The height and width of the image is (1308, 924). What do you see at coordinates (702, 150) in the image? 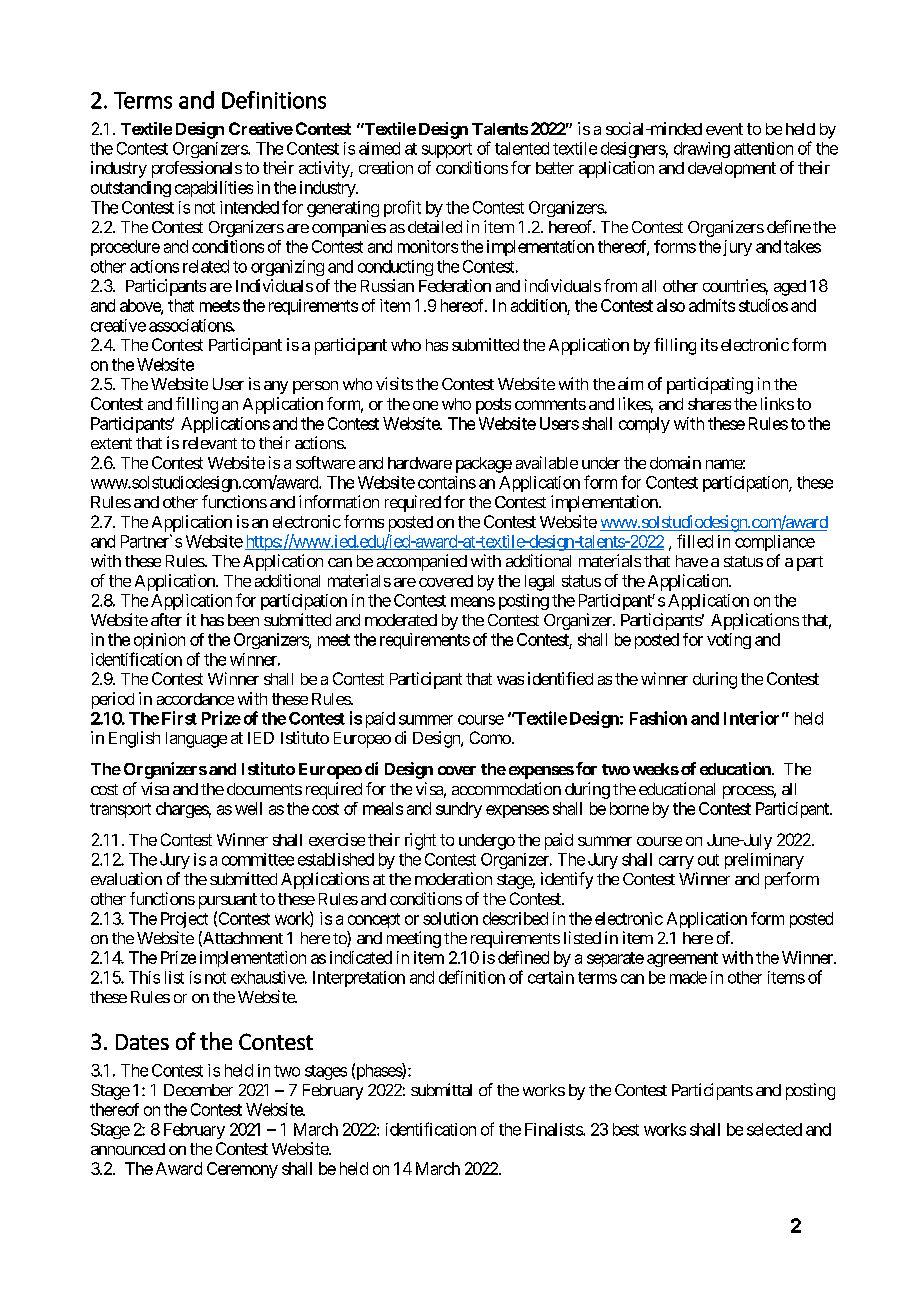
I see `drawing` at bounding box center [702, 150].
